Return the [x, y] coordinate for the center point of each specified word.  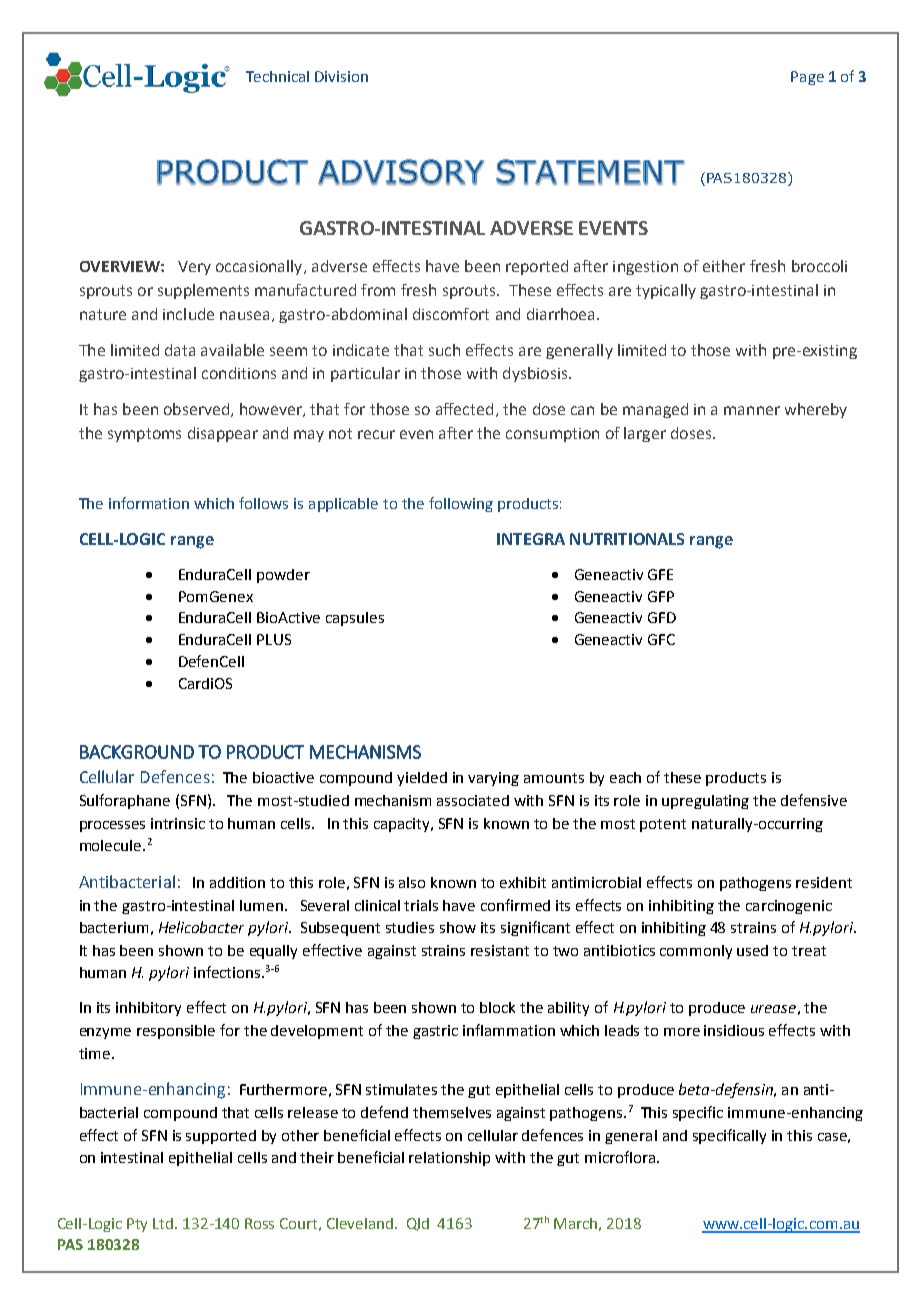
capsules [355, 619]
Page [807, 78]
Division [341, 76]
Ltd [164, 1223]
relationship [449, 1159]
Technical [277, 76]
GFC [661, 639]
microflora [620, 1157]
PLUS [274, 639]
